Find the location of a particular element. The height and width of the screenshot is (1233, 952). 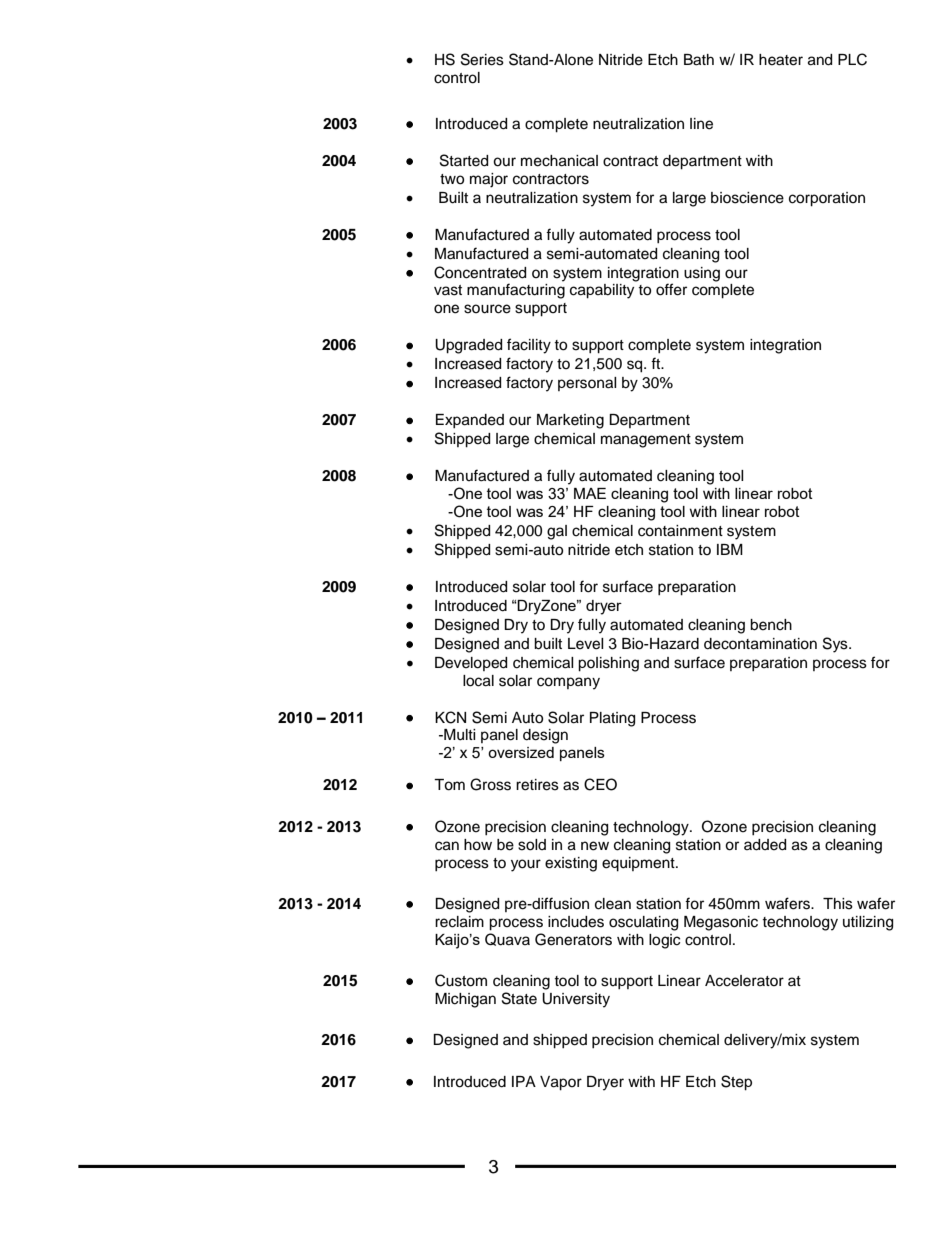

containment is located at coordinates (680, 531).
